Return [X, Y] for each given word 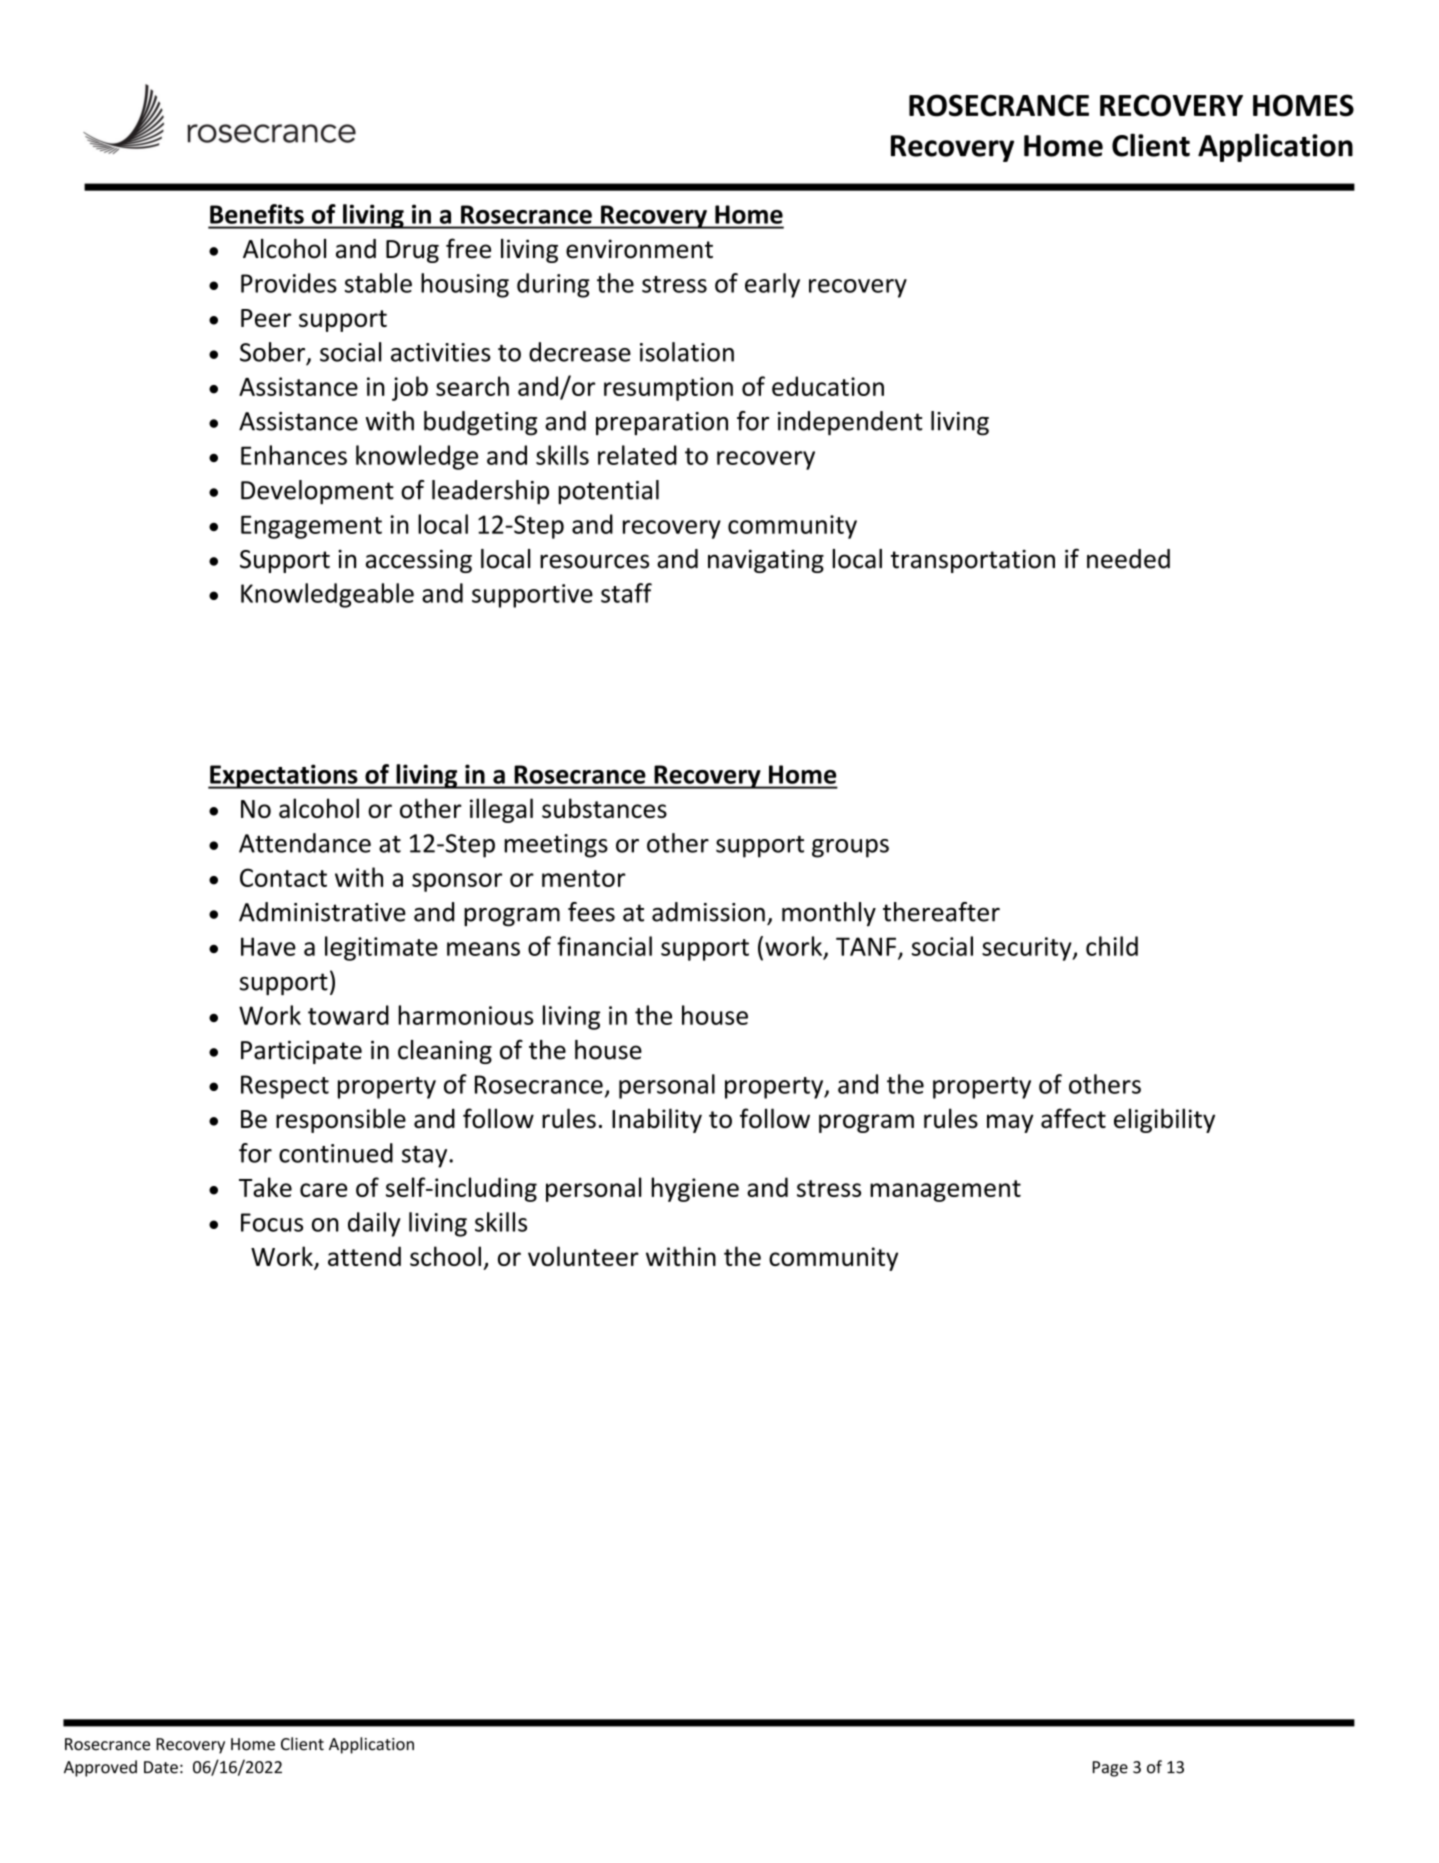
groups [850, 848]
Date [161, 1767]
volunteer [583, 1256]
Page [1110, 1769]
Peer [266, 318]
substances [604, 808]
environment [639, 249]
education [828, 386]
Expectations [284, 776]
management [945, 1191]
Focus [272, 1222]
